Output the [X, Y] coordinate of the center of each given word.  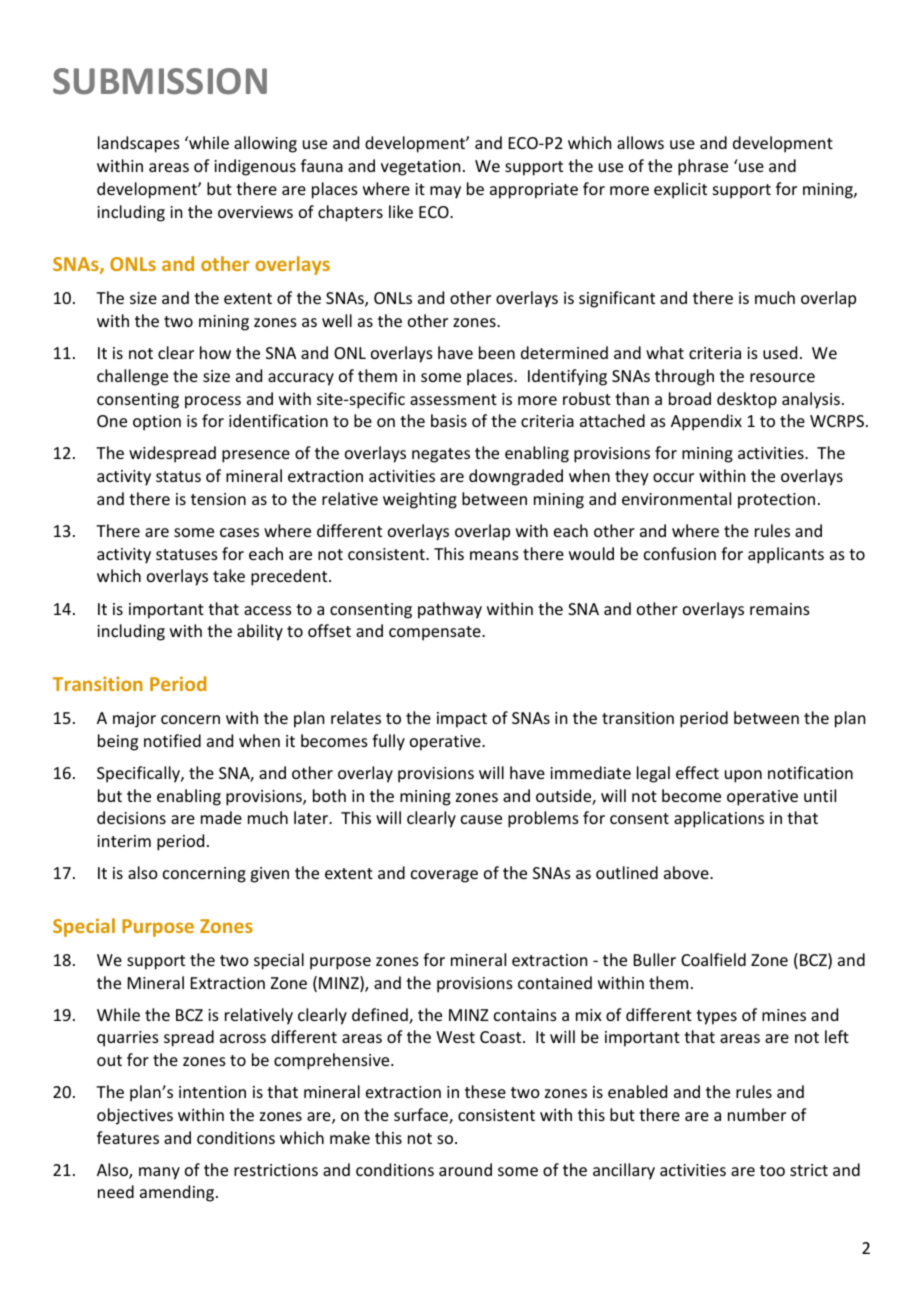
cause [481, 819]
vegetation [420, 168]
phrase [703, 167]
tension [218, 499]
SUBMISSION [160, 81]
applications [719, 819]
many [159, 1173]
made [221, 817]
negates [441, 455]
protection [776, 501]
